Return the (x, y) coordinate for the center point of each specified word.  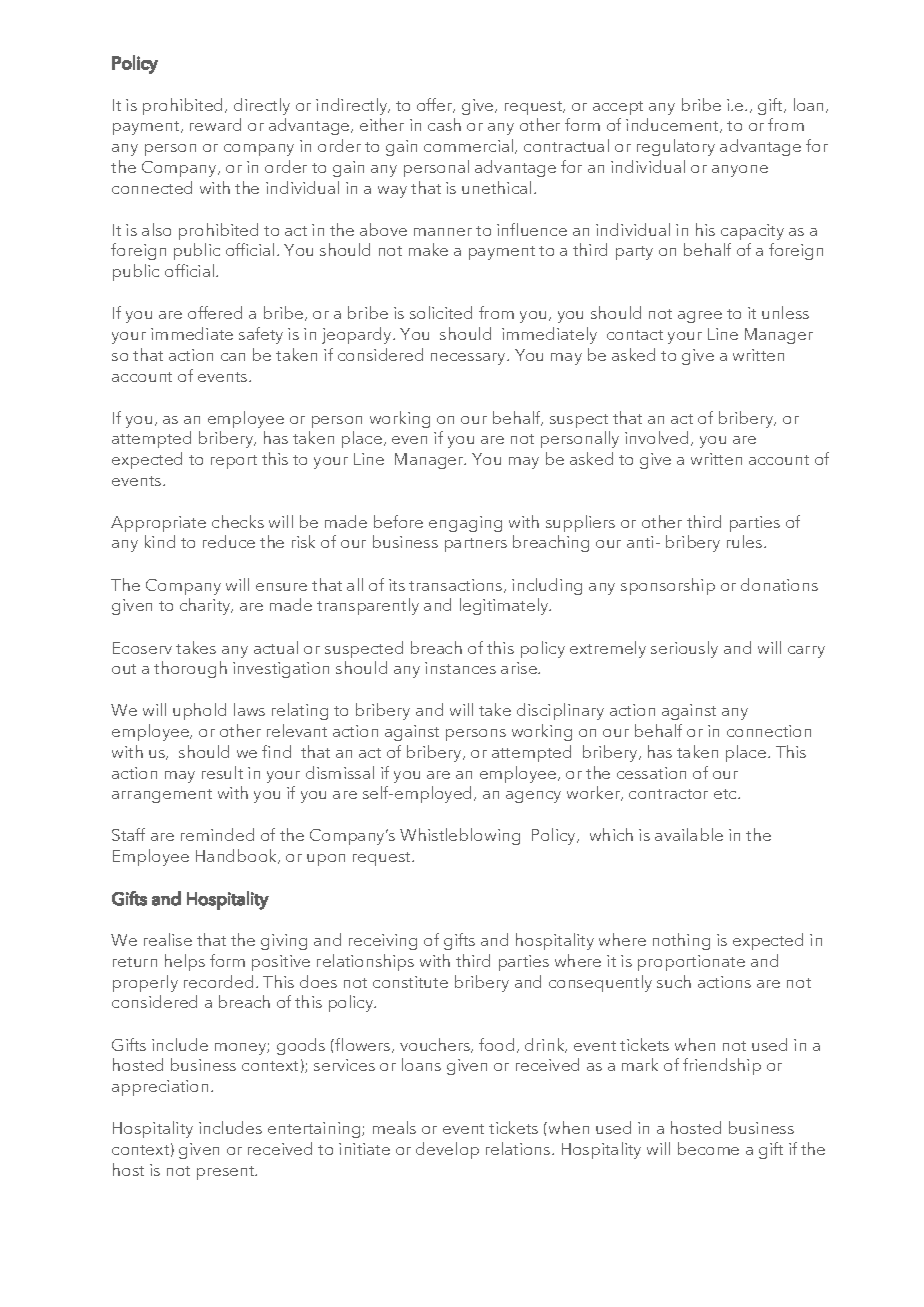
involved (658, 438)
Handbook (238, 856)
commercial (470, 146)
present (227, 1173)
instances (460, 668)
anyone (740, 171)
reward (215, 124)
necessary (470, 359)
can (233, 357)
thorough (190, 669)
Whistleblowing (460, 836)
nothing (681, 941)
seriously (684, 649)
